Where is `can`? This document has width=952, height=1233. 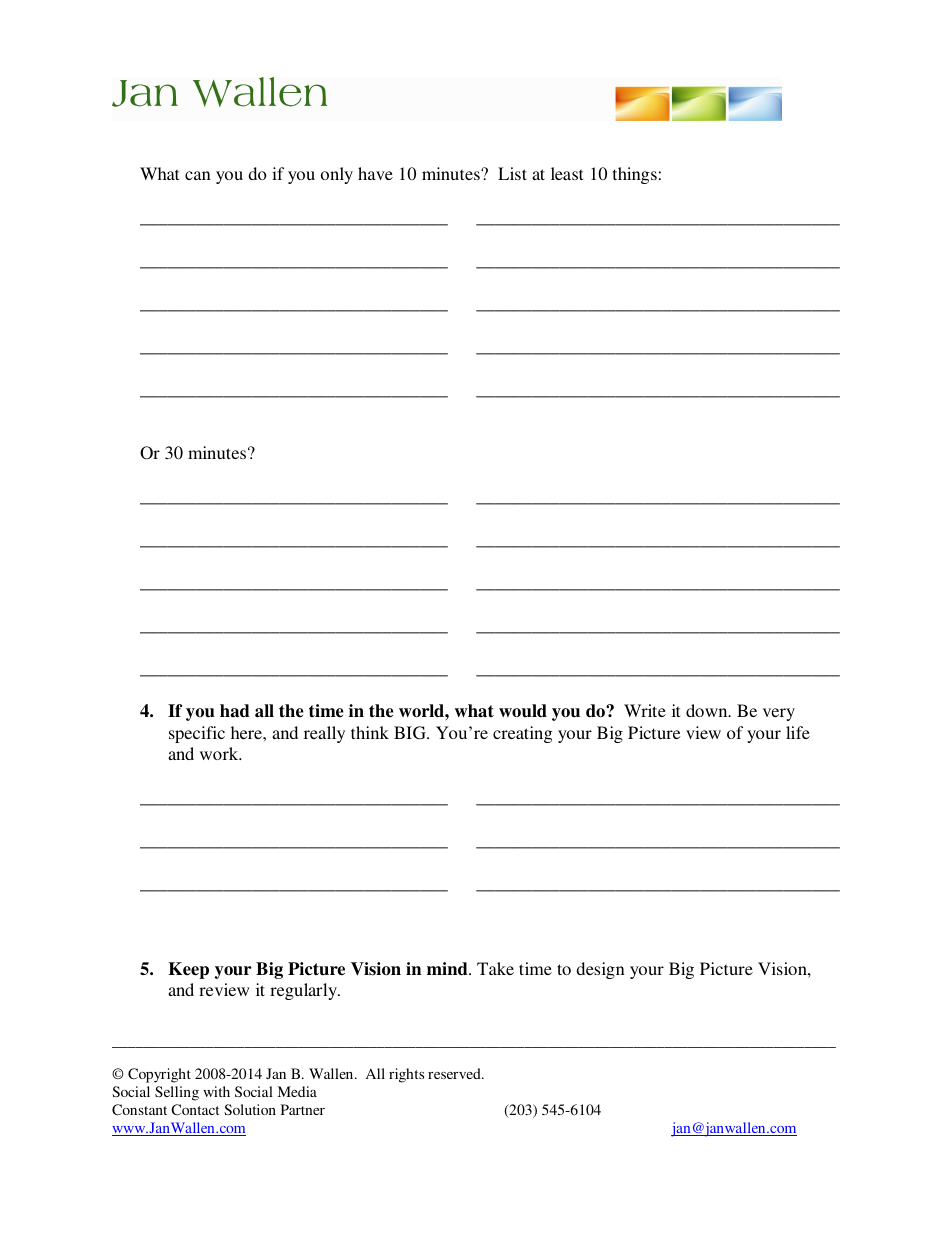
can is located at coordinates (198, 175).
